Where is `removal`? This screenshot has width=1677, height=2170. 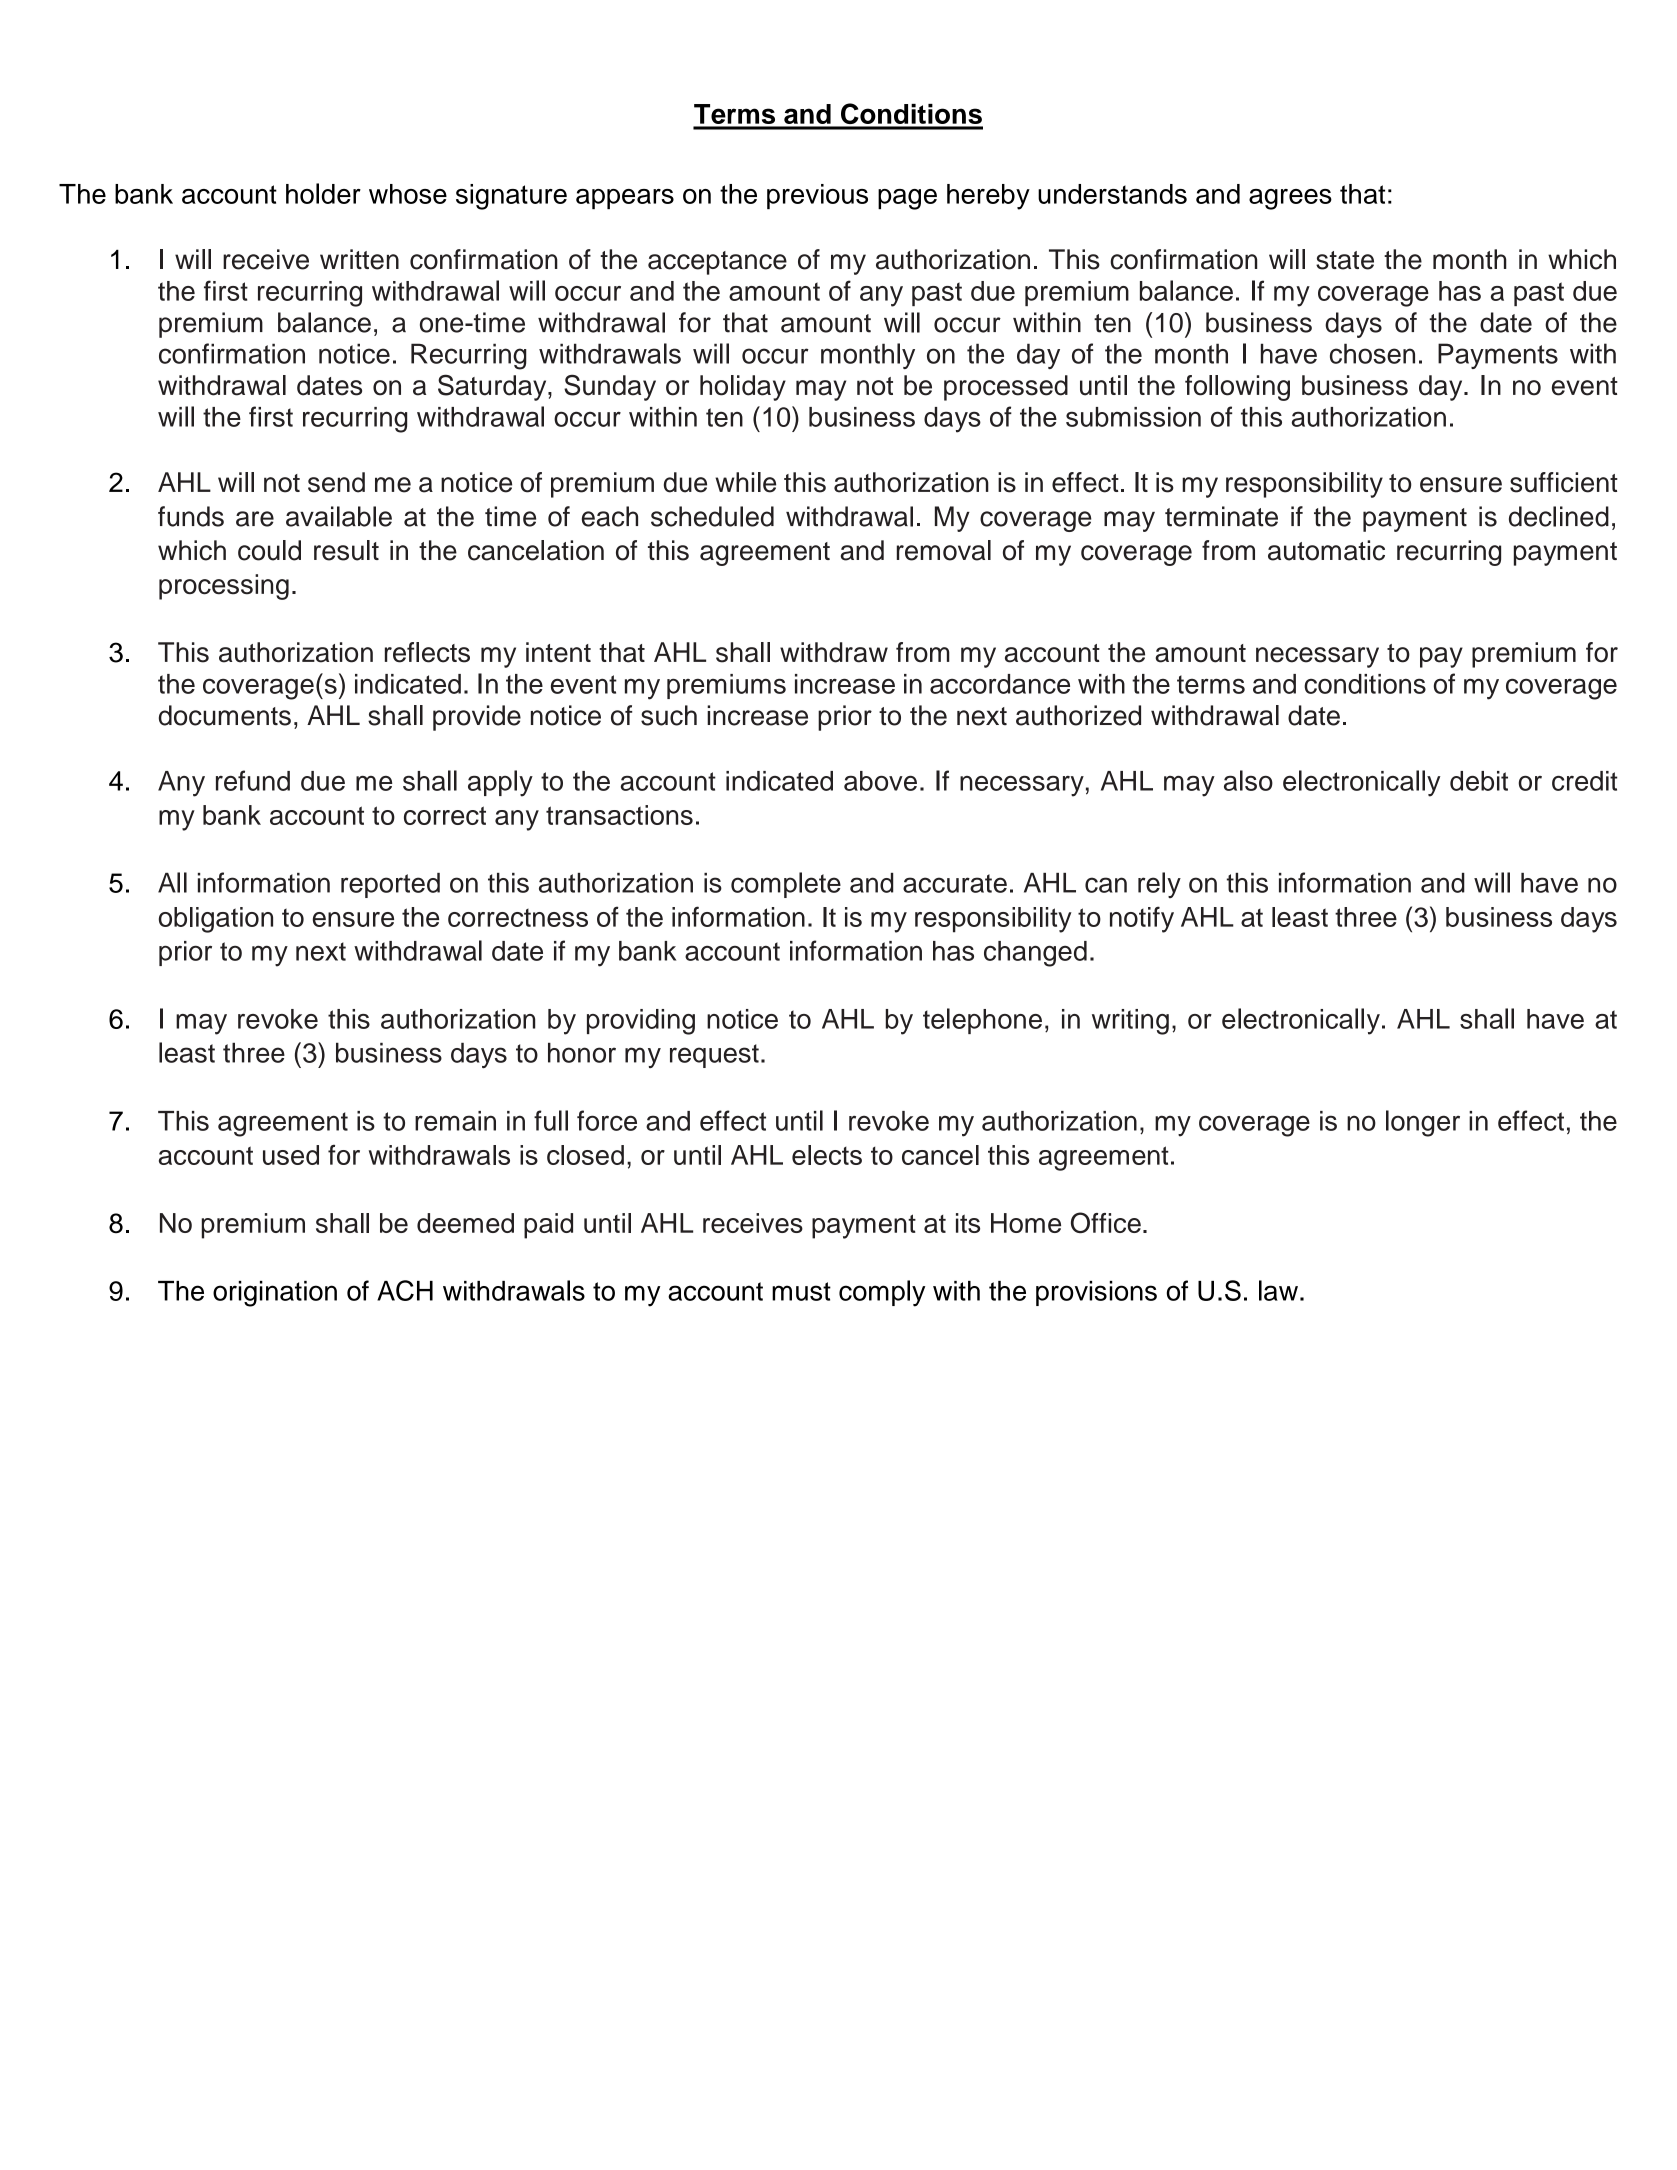 removal is located at coordinates (944, 550).
